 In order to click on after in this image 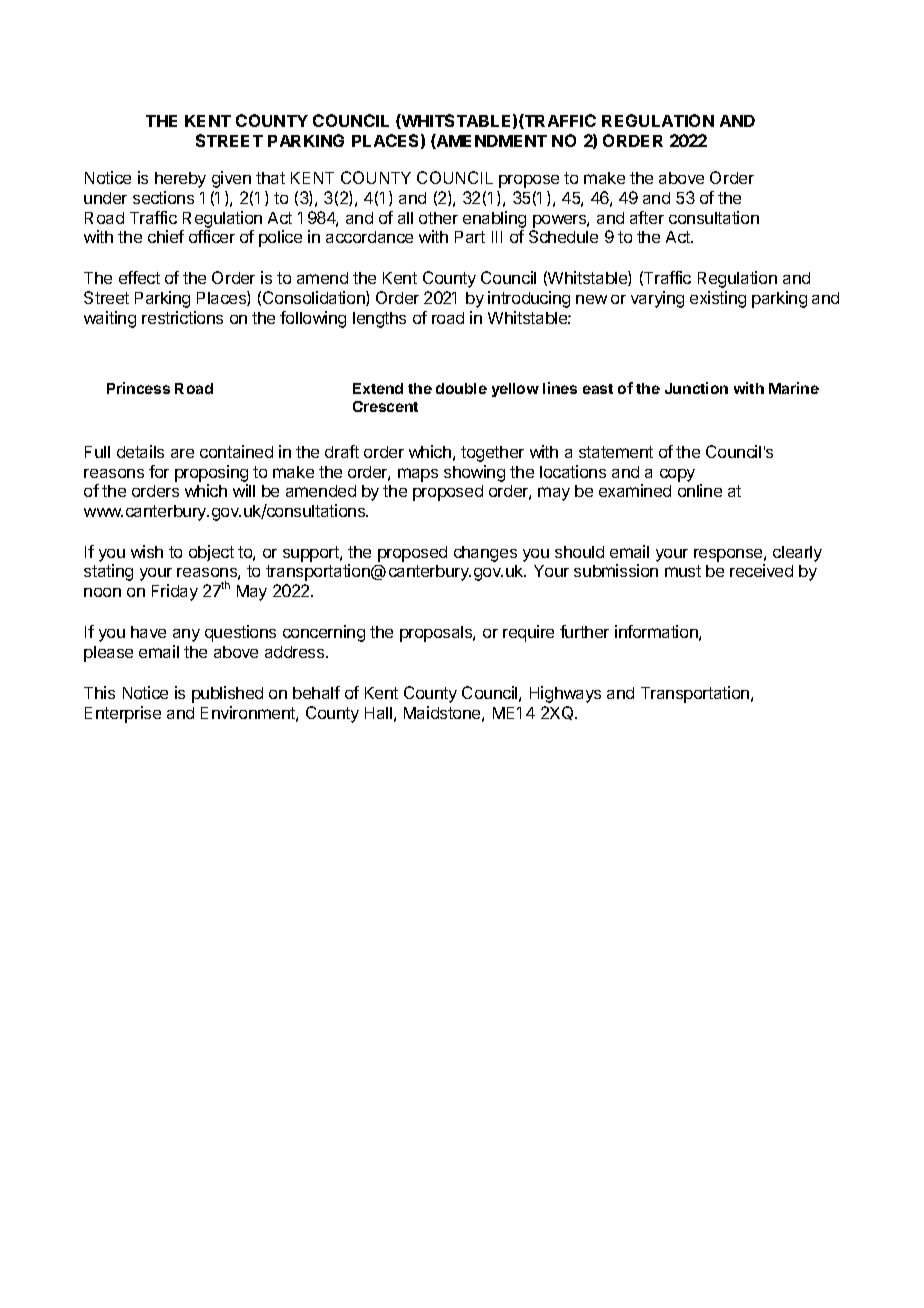, I will do `click(647, 217)`.
